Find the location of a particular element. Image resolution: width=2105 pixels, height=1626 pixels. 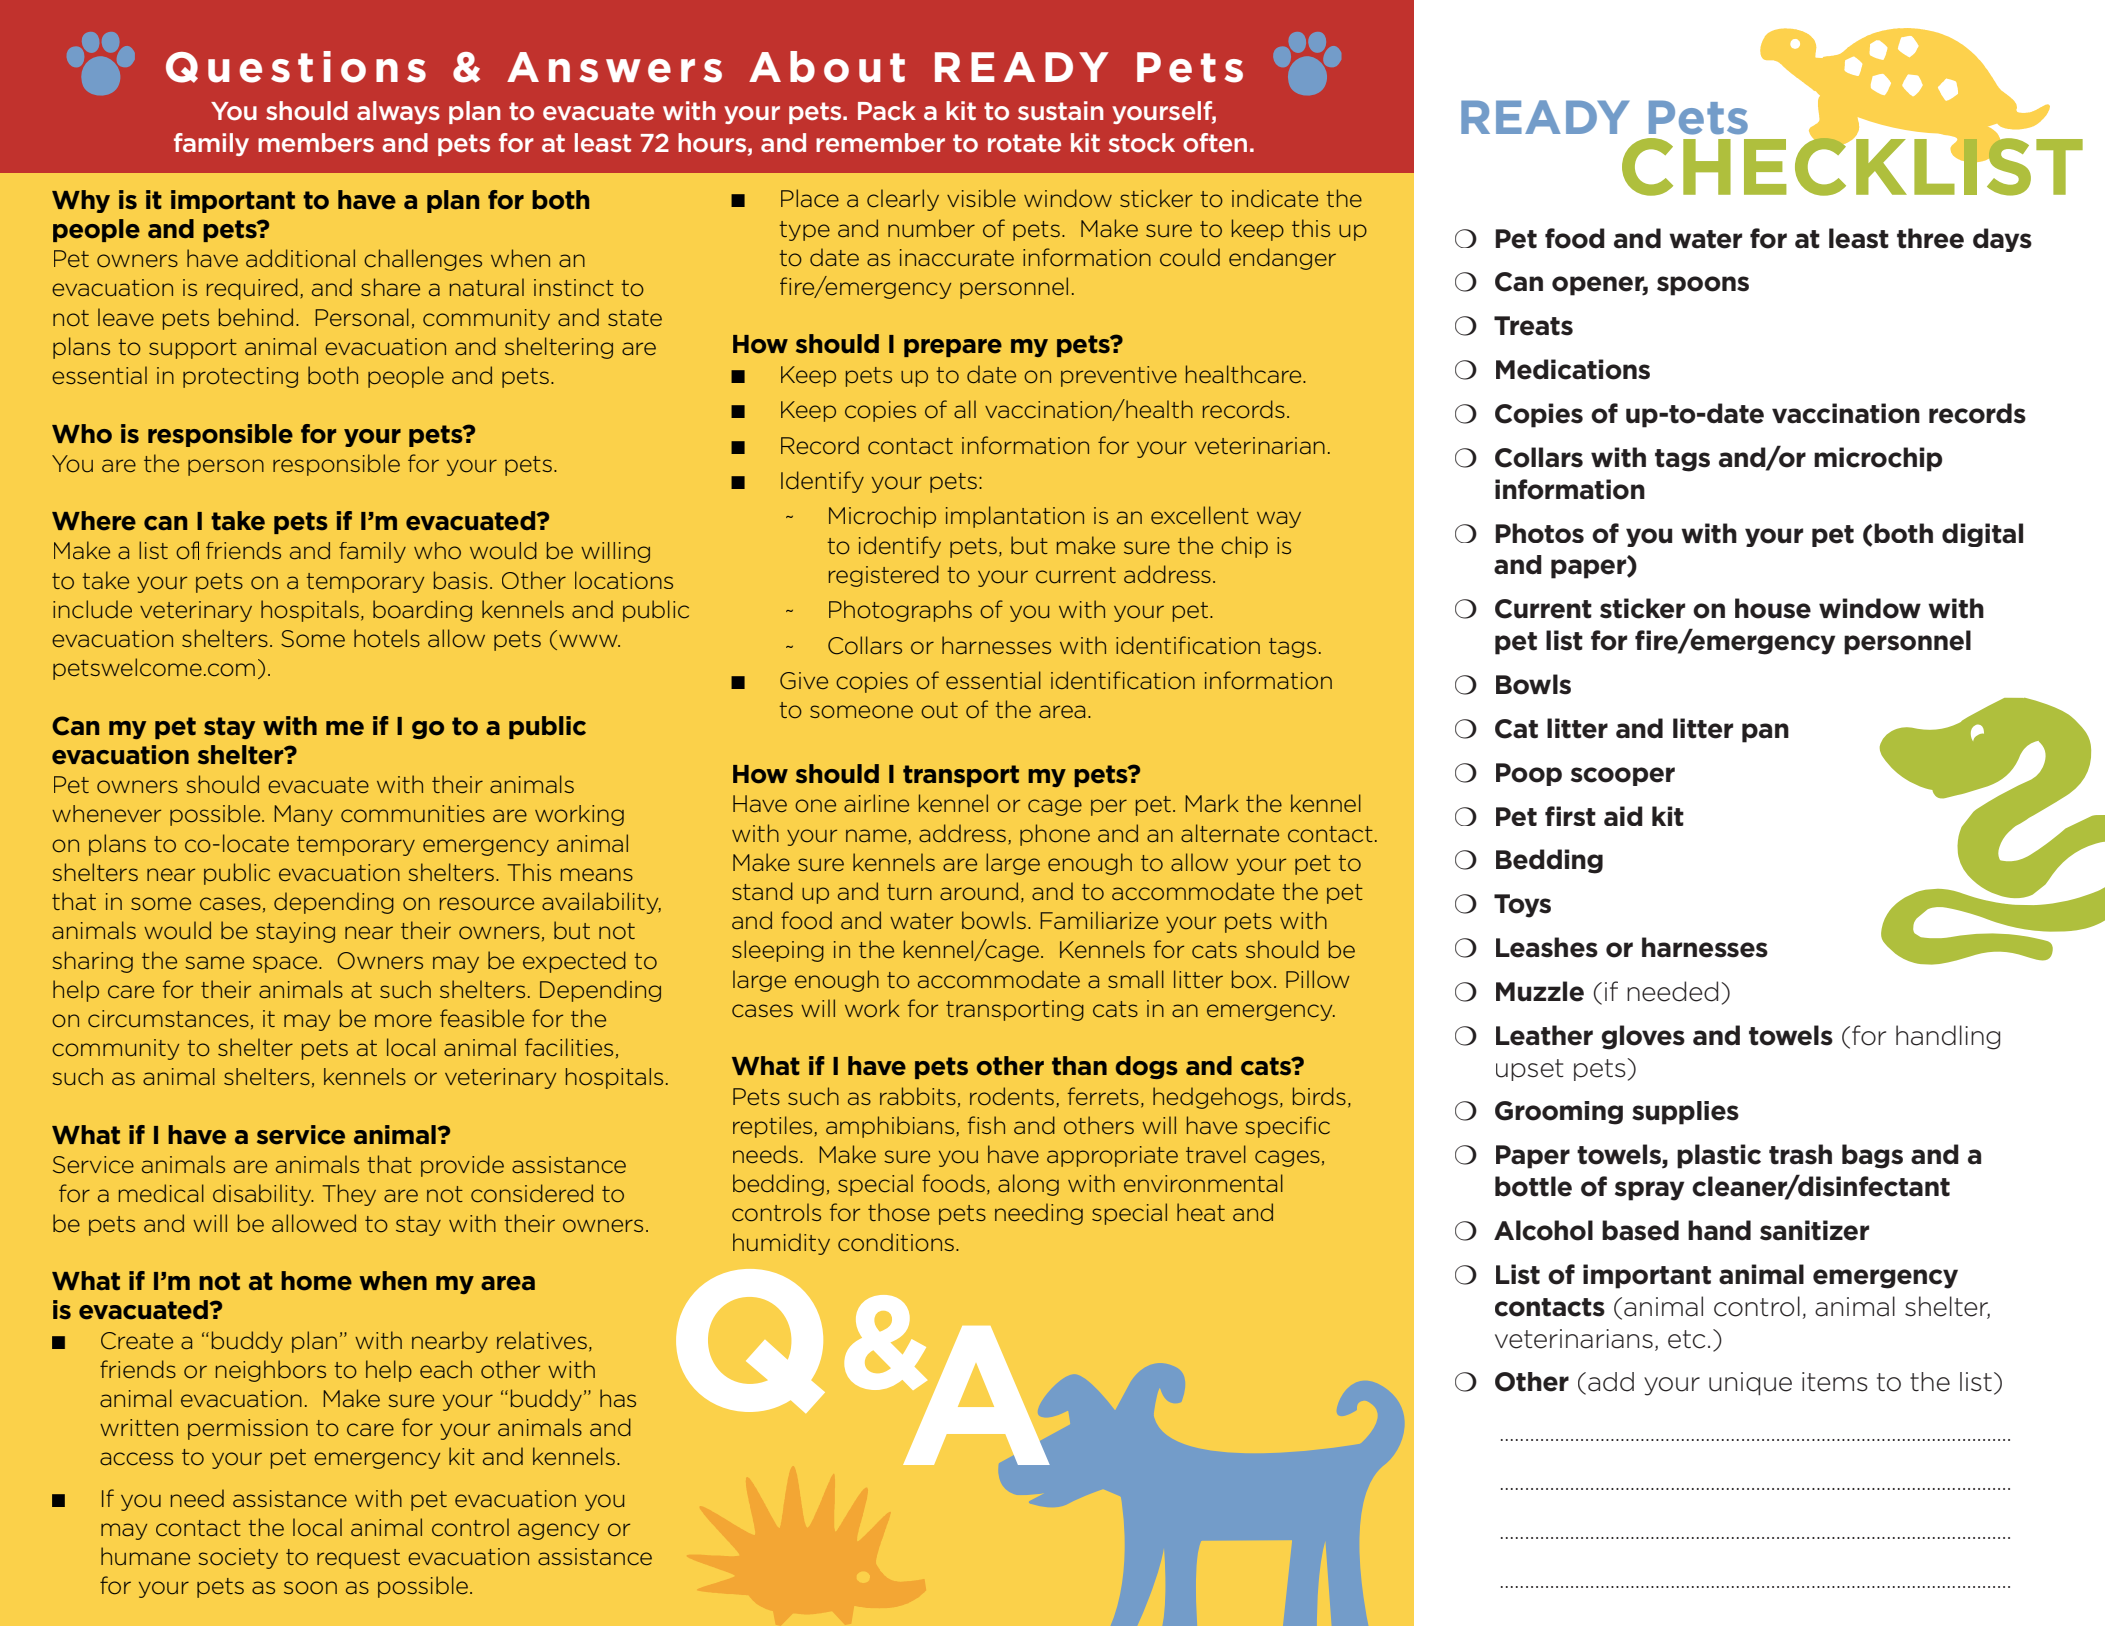

excellent is located at coordinates (1200, 515).
